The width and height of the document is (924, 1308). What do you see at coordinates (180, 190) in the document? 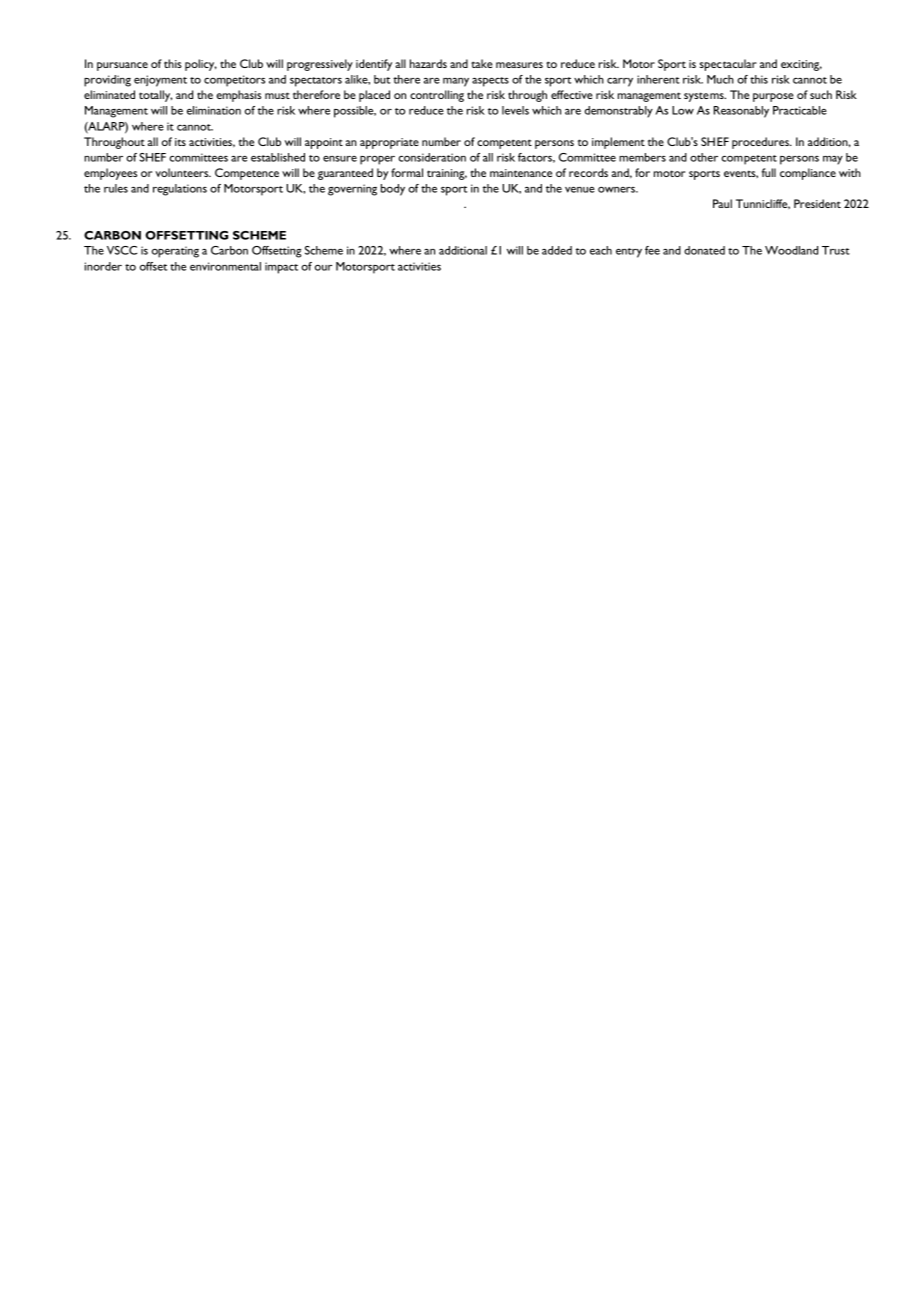
I see `regulations` at bounding box center [180, 190].
